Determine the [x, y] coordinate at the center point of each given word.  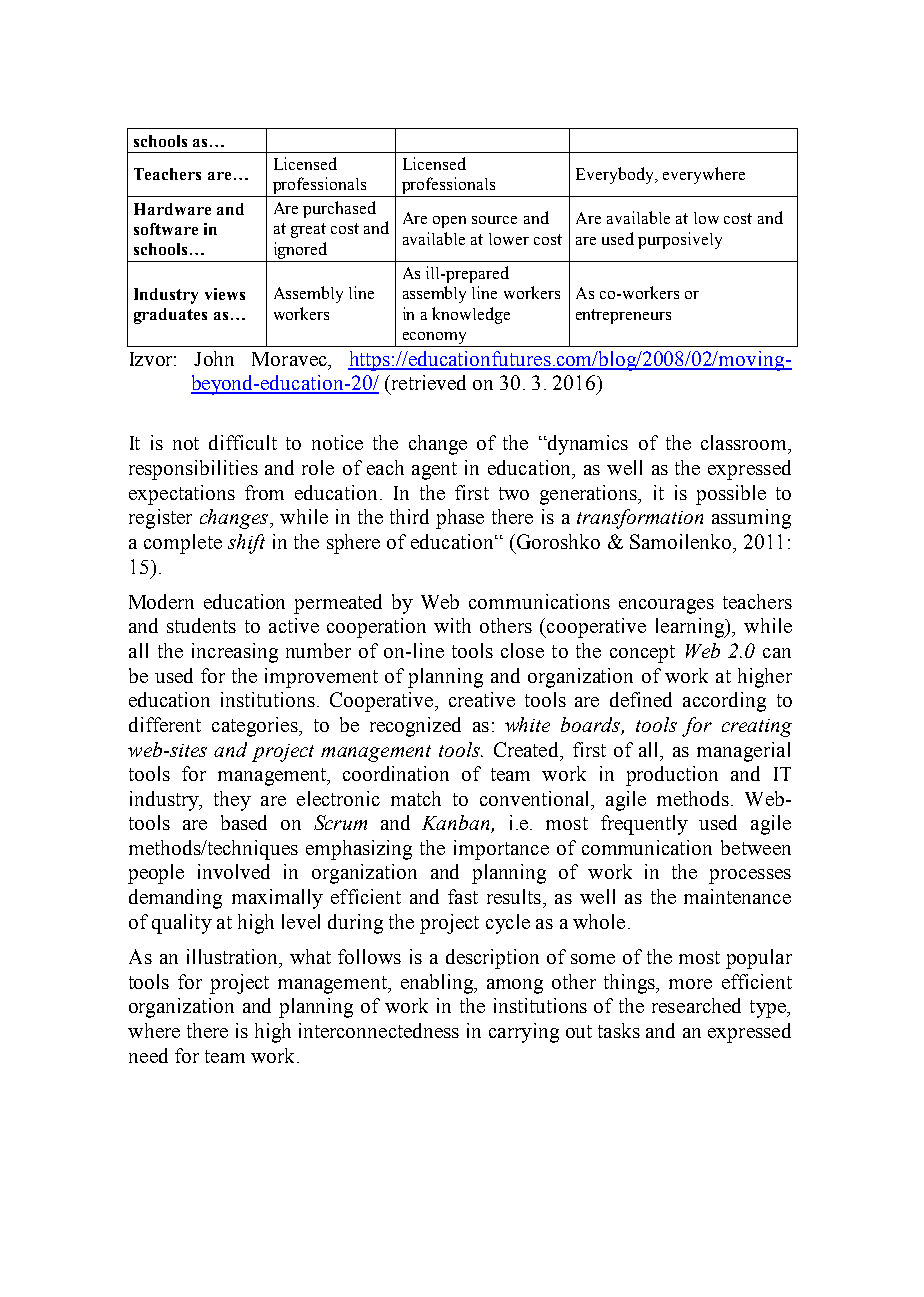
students [201, 625]
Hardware [172, 209]
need [148, 1055]
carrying [524, 1033]
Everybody [616, 175]
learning [691, 628]
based [244, 822]
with [452, 625]
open [449, 222]
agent [434, 471]
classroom [745, 442]
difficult [243, 442]
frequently [644, 825]
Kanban [457, 824]
